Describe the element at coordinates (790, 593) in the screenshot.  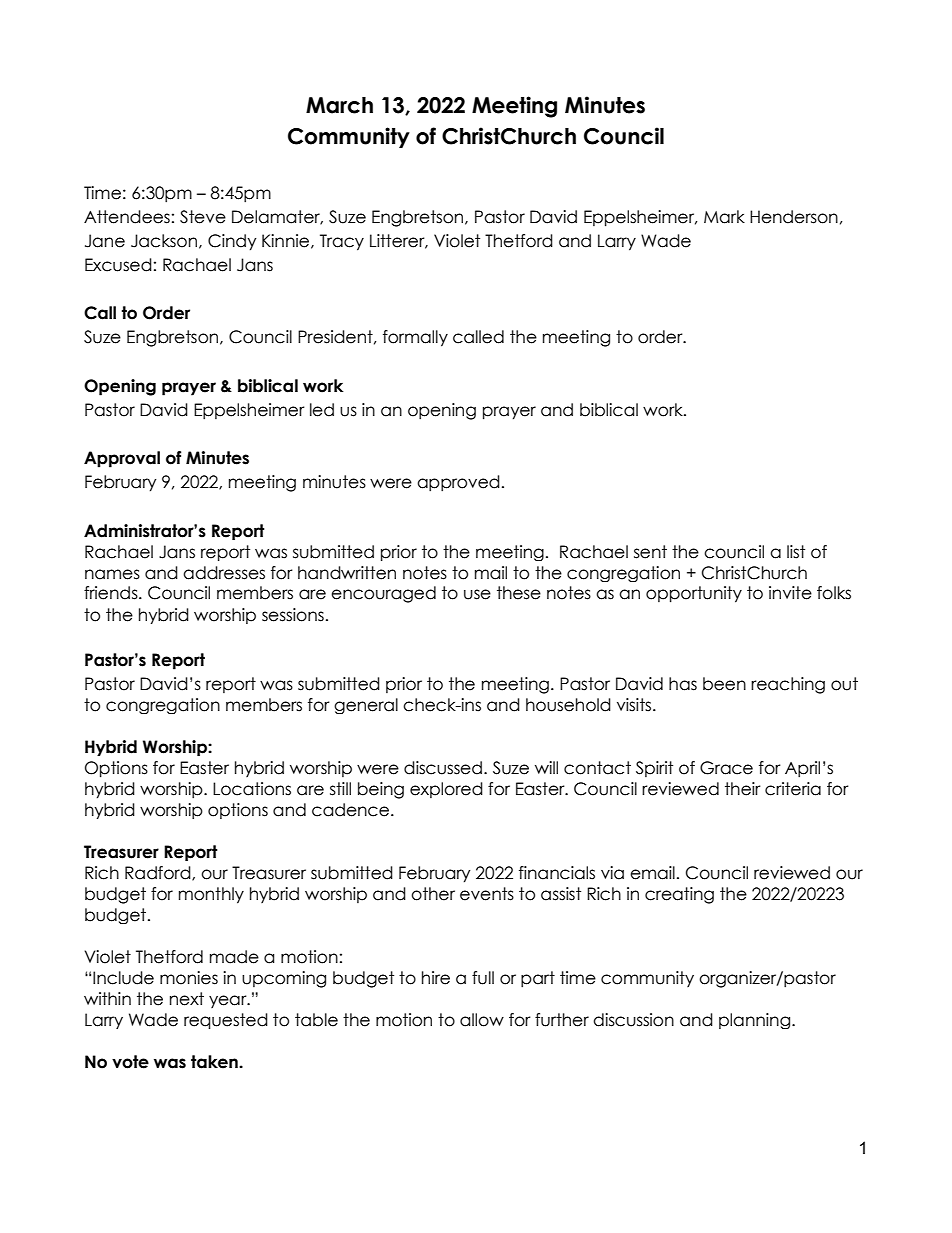
I see `invite` at that location.
